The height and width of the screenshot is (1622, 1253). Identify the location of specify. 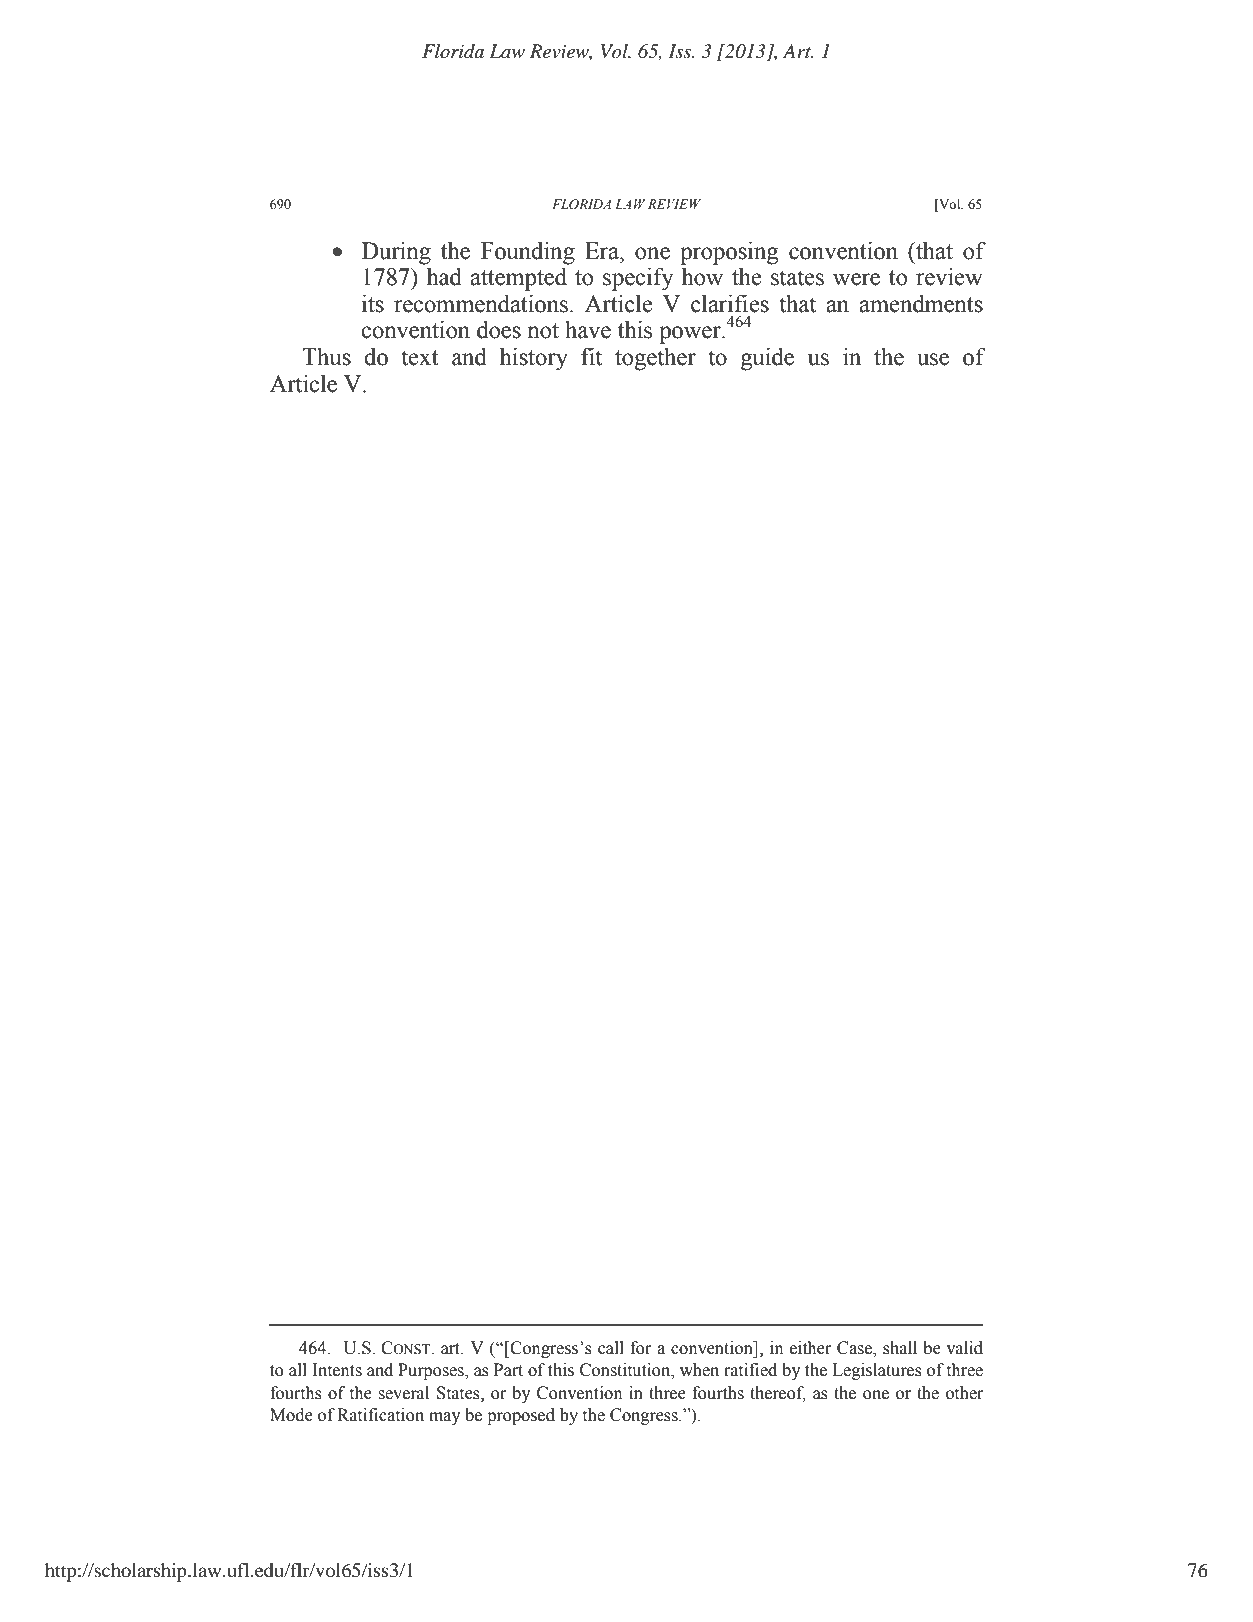
(638, 279).
